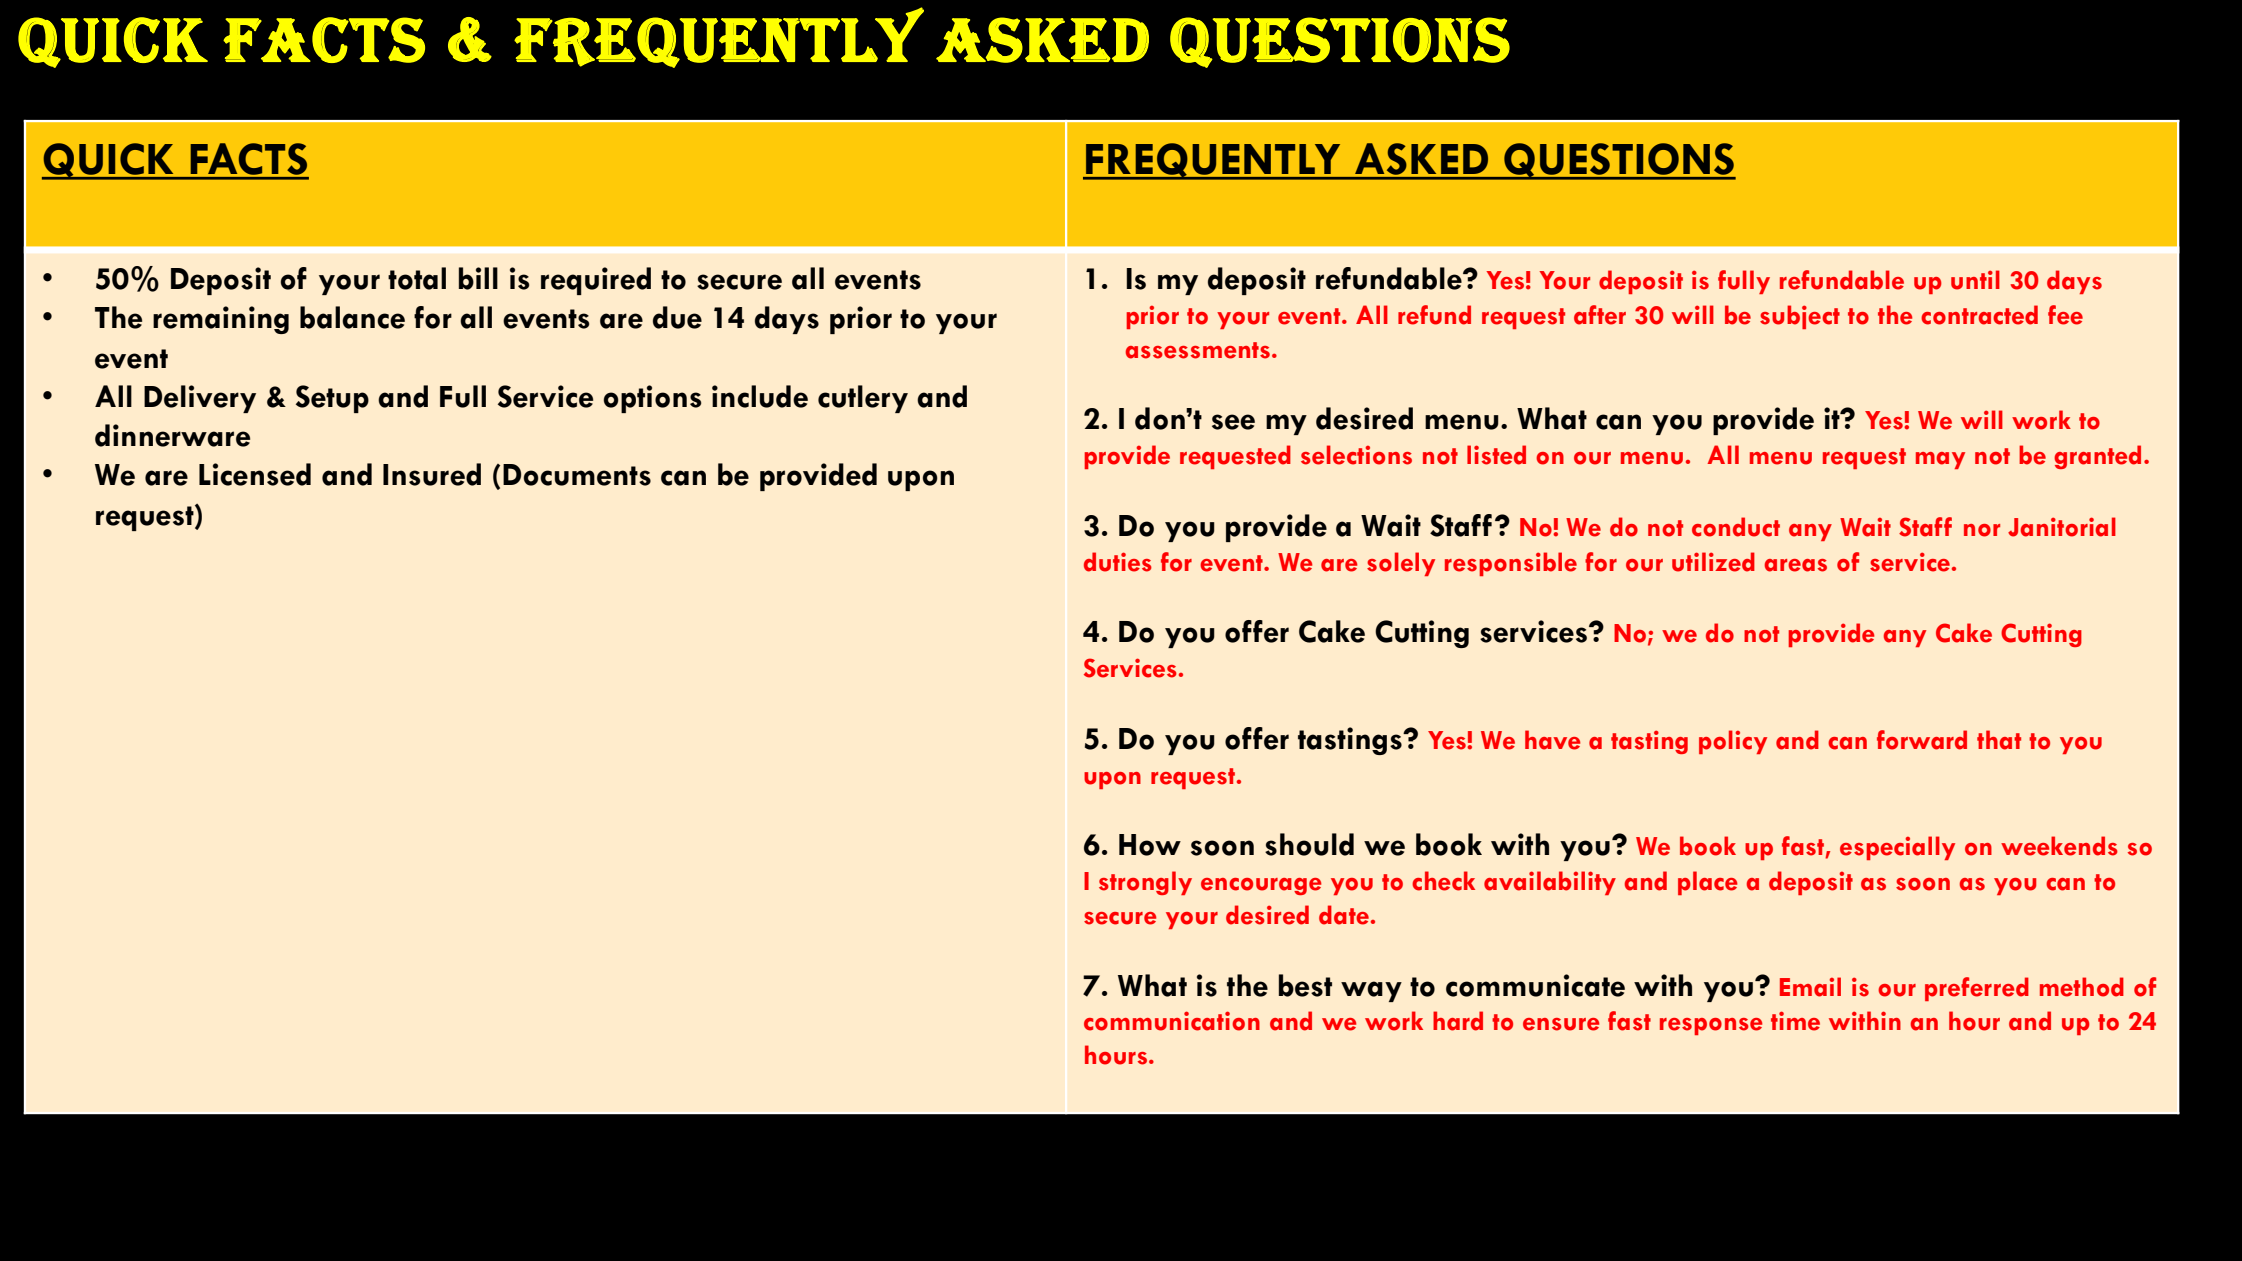  What do you see at coordinates (1982, 530) in the page?
I see `nor` at bounding box center [1982, 530].
